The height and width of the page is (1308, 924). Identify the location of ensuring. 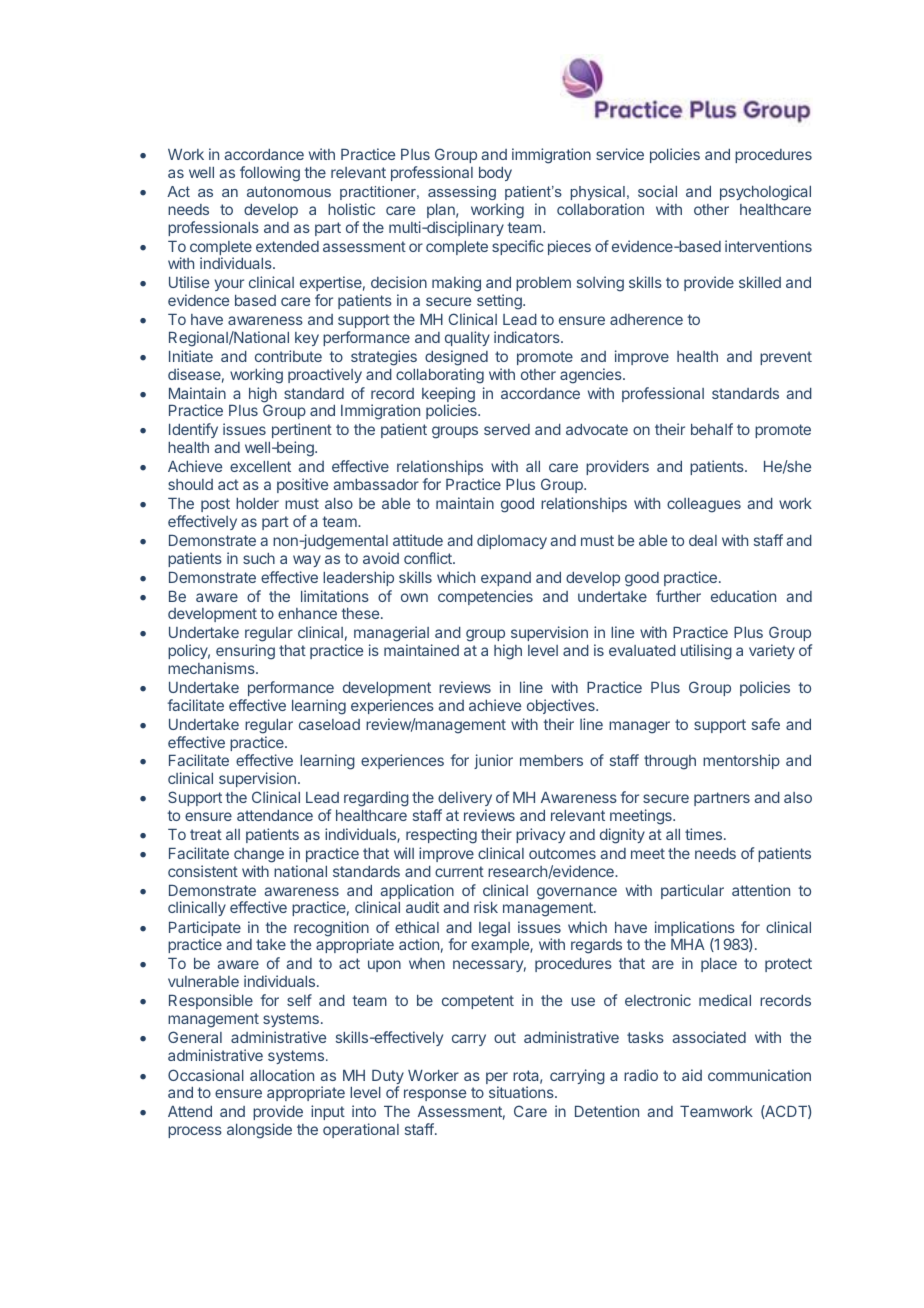
(245, 652).
